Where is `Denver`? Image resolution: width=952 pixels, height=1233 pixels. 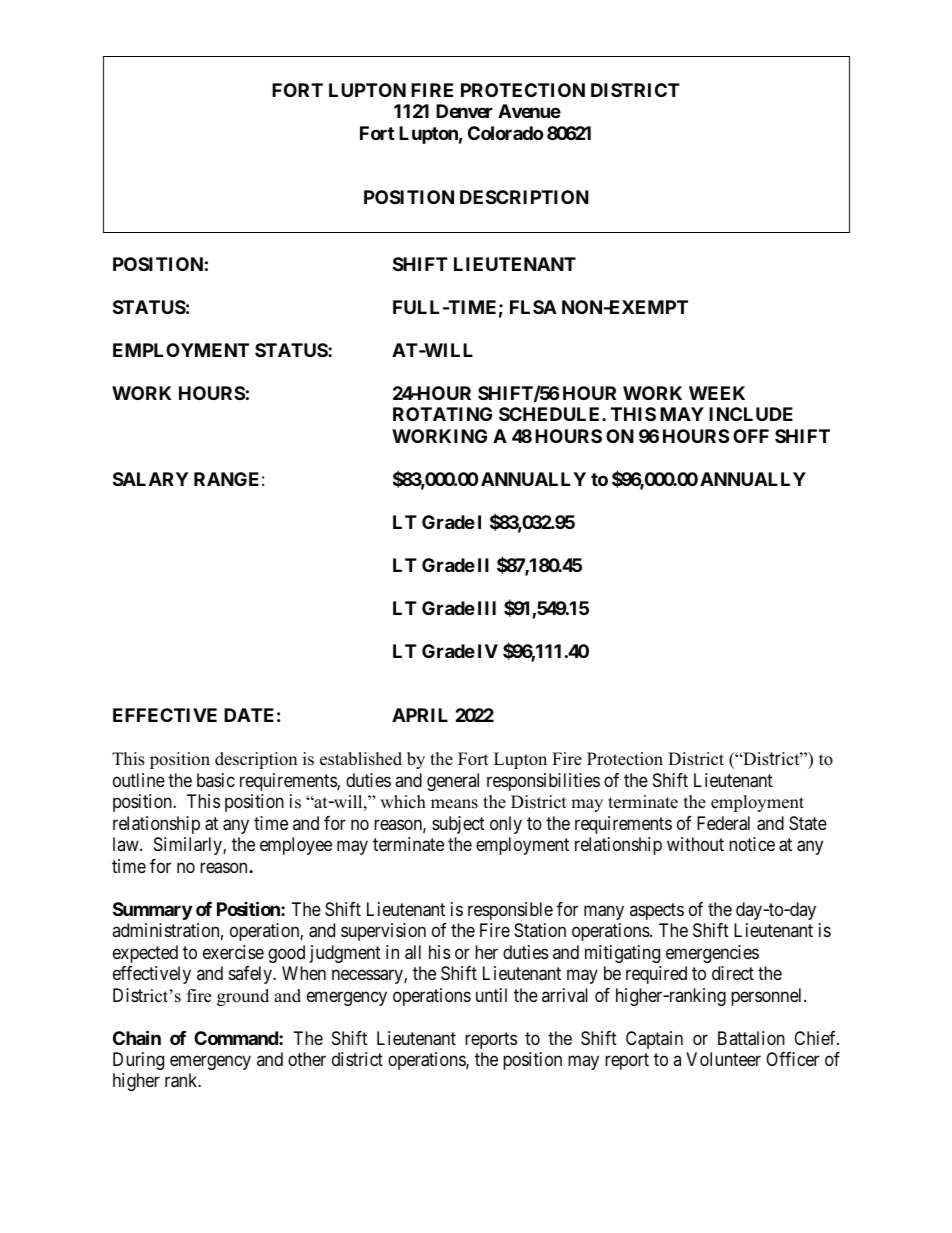 Denver is located at coordinates (464, 111).
